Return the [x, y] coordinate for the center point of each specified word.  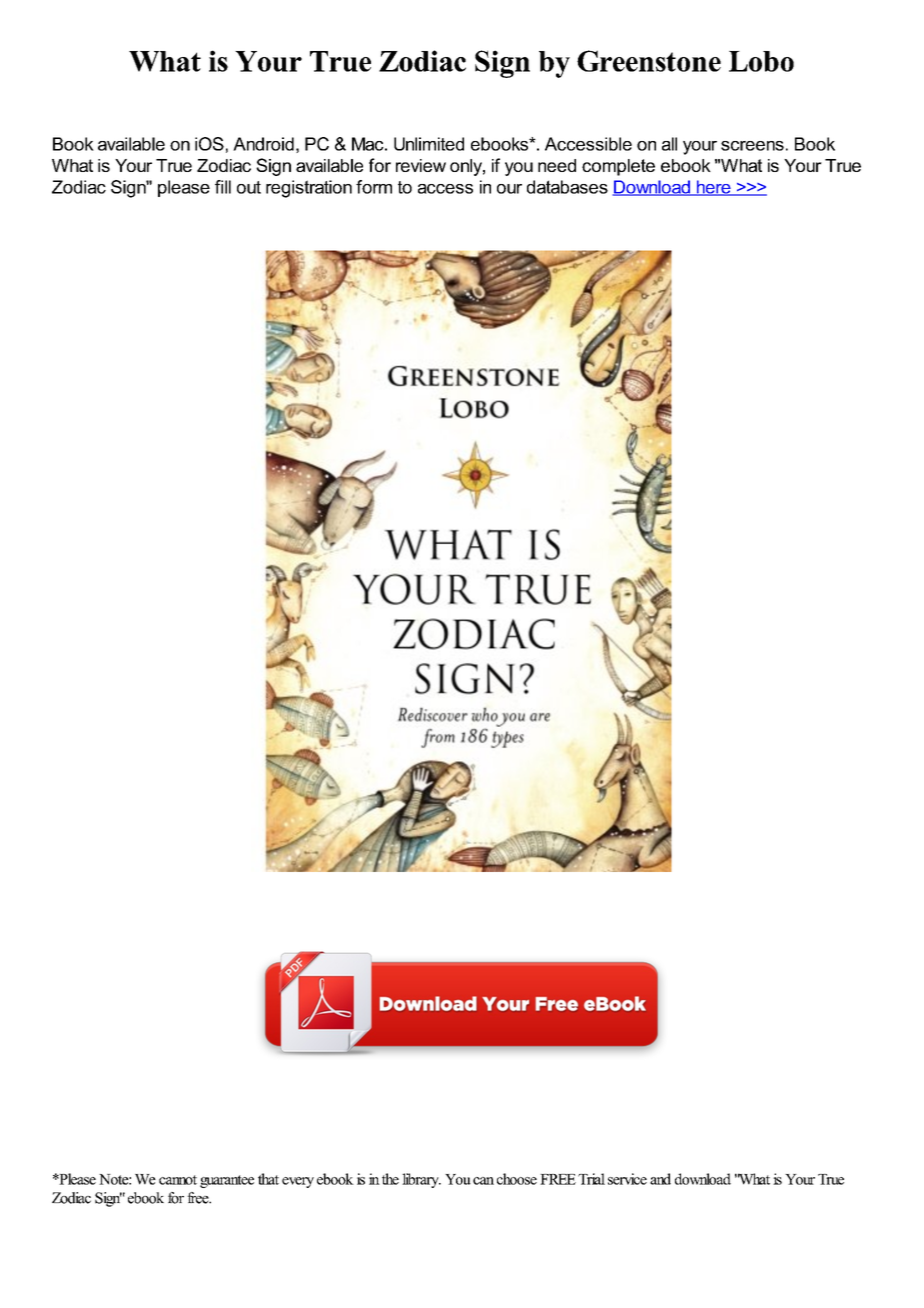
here [713, 188]
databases [567, 187]
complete [618, 167]
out [249, 187]
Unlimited [429, 144]
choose [517, 1179]
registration [309, 189]
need [557, 165]
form [374, 187]
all [669, 144]
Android [263, 144]
